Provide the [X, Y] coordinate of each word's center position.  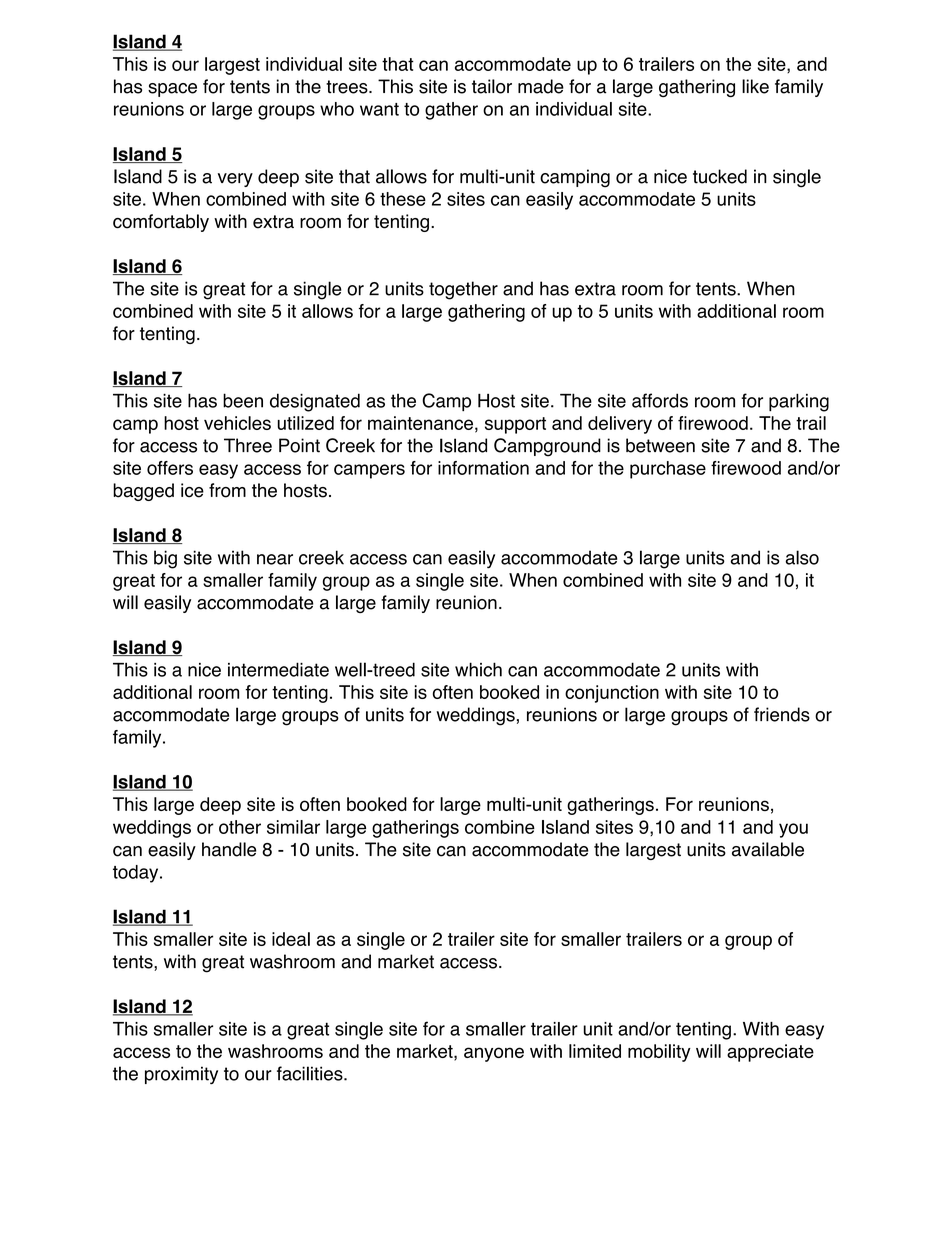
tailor [492, 86]
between [660, 445]
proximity [181, 1075]
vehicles [237, 423]
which [478, 669]
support [515, 425]
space [172, 90]
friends [782, 714]
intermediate [278, 669]
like [755, 86]
